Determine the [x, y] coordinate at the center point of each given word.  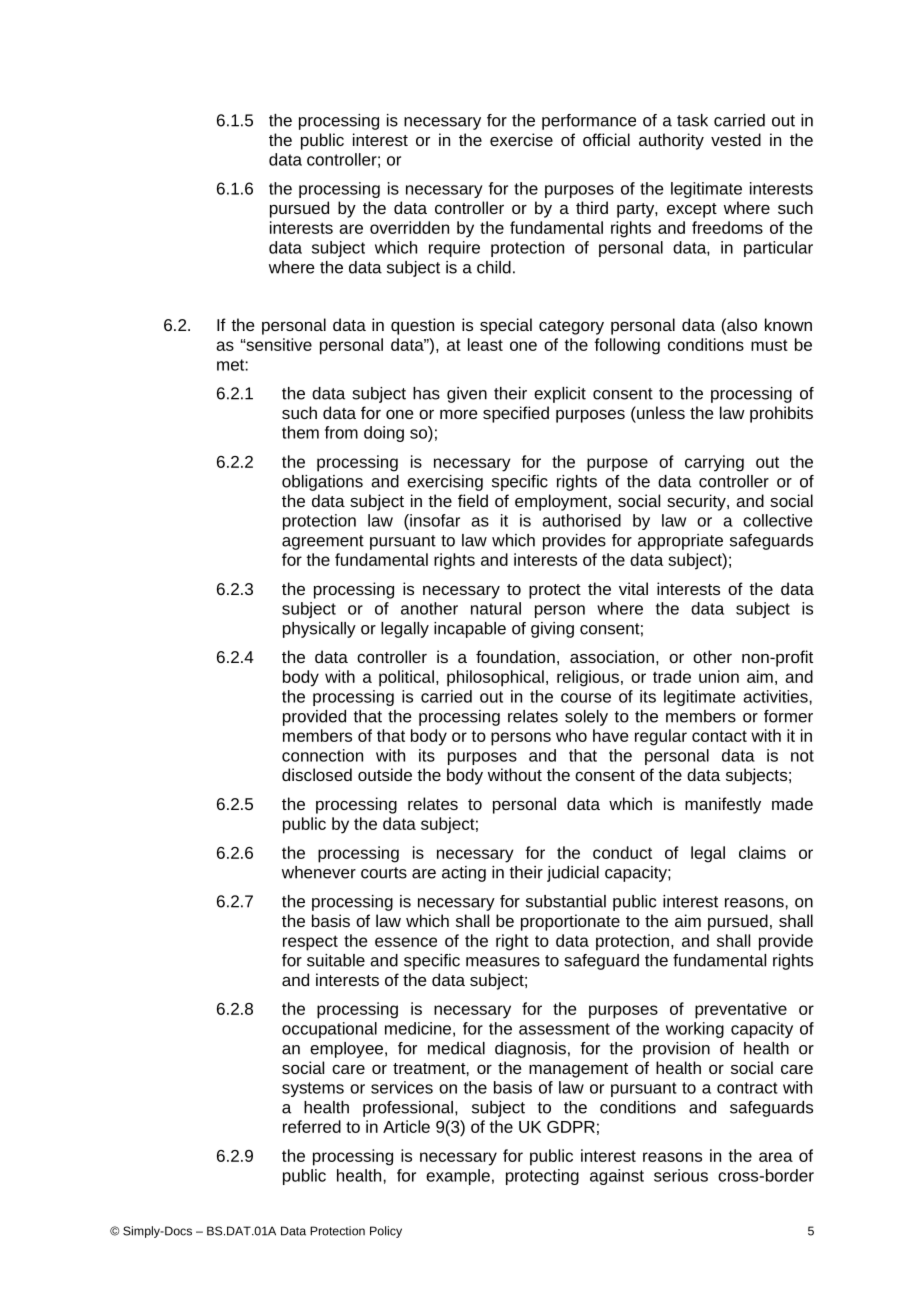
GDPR [571, 1127]
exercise [521, 139]
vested [736, 139]
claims [762, 852]
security [697, 502]
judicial [573, 874]
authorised [581, 520]
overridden [409, 227]
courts [384, 873]
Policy [386, 1232]
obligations [322, 483]
